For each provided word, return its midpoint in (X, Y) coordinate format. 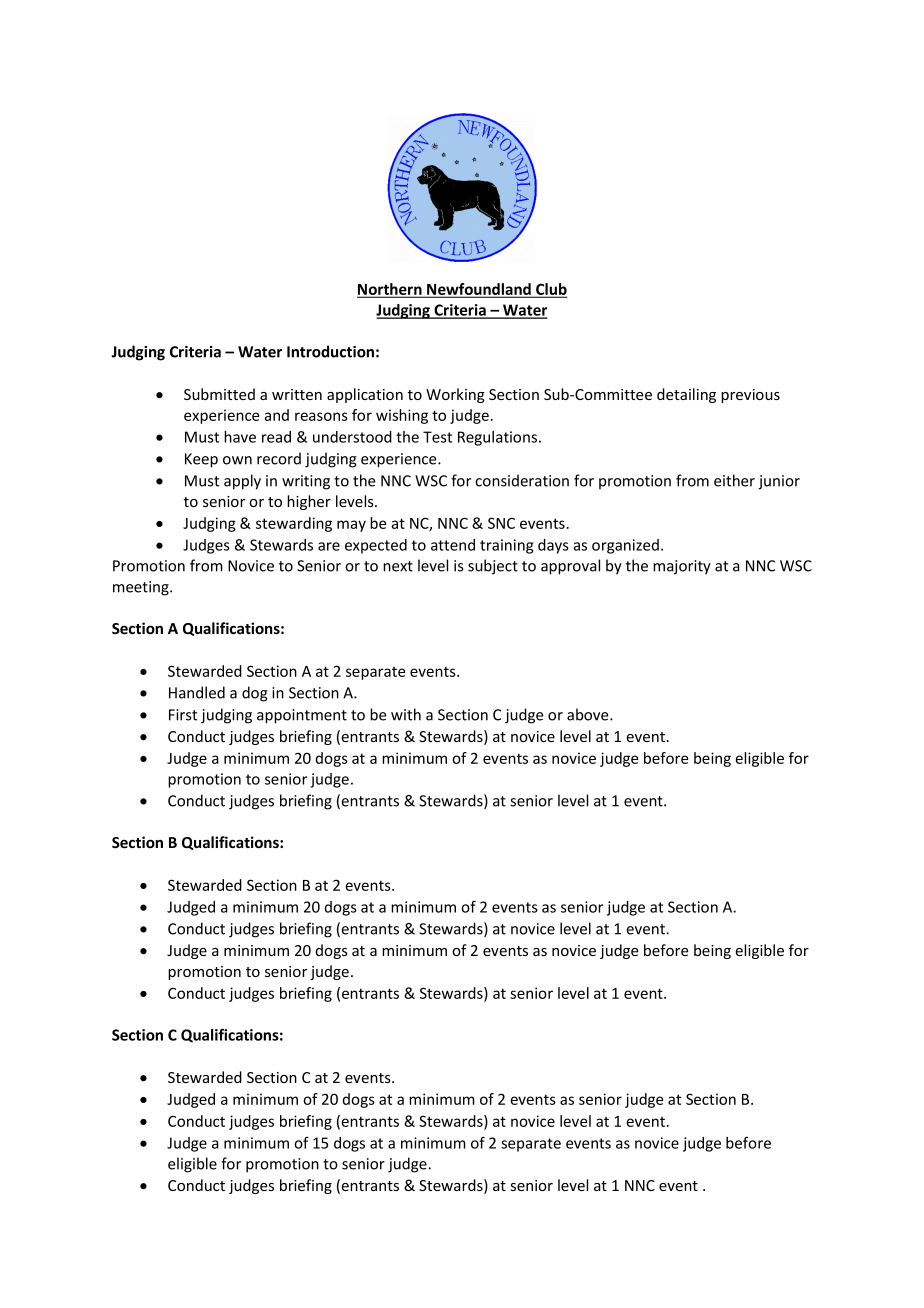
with (406, 714)
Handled (197, 692)
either (734, 480)
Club (550, 290)
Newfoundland (479, 290)
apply (242, 482)
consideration (522, 480)
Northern (390, 290)
